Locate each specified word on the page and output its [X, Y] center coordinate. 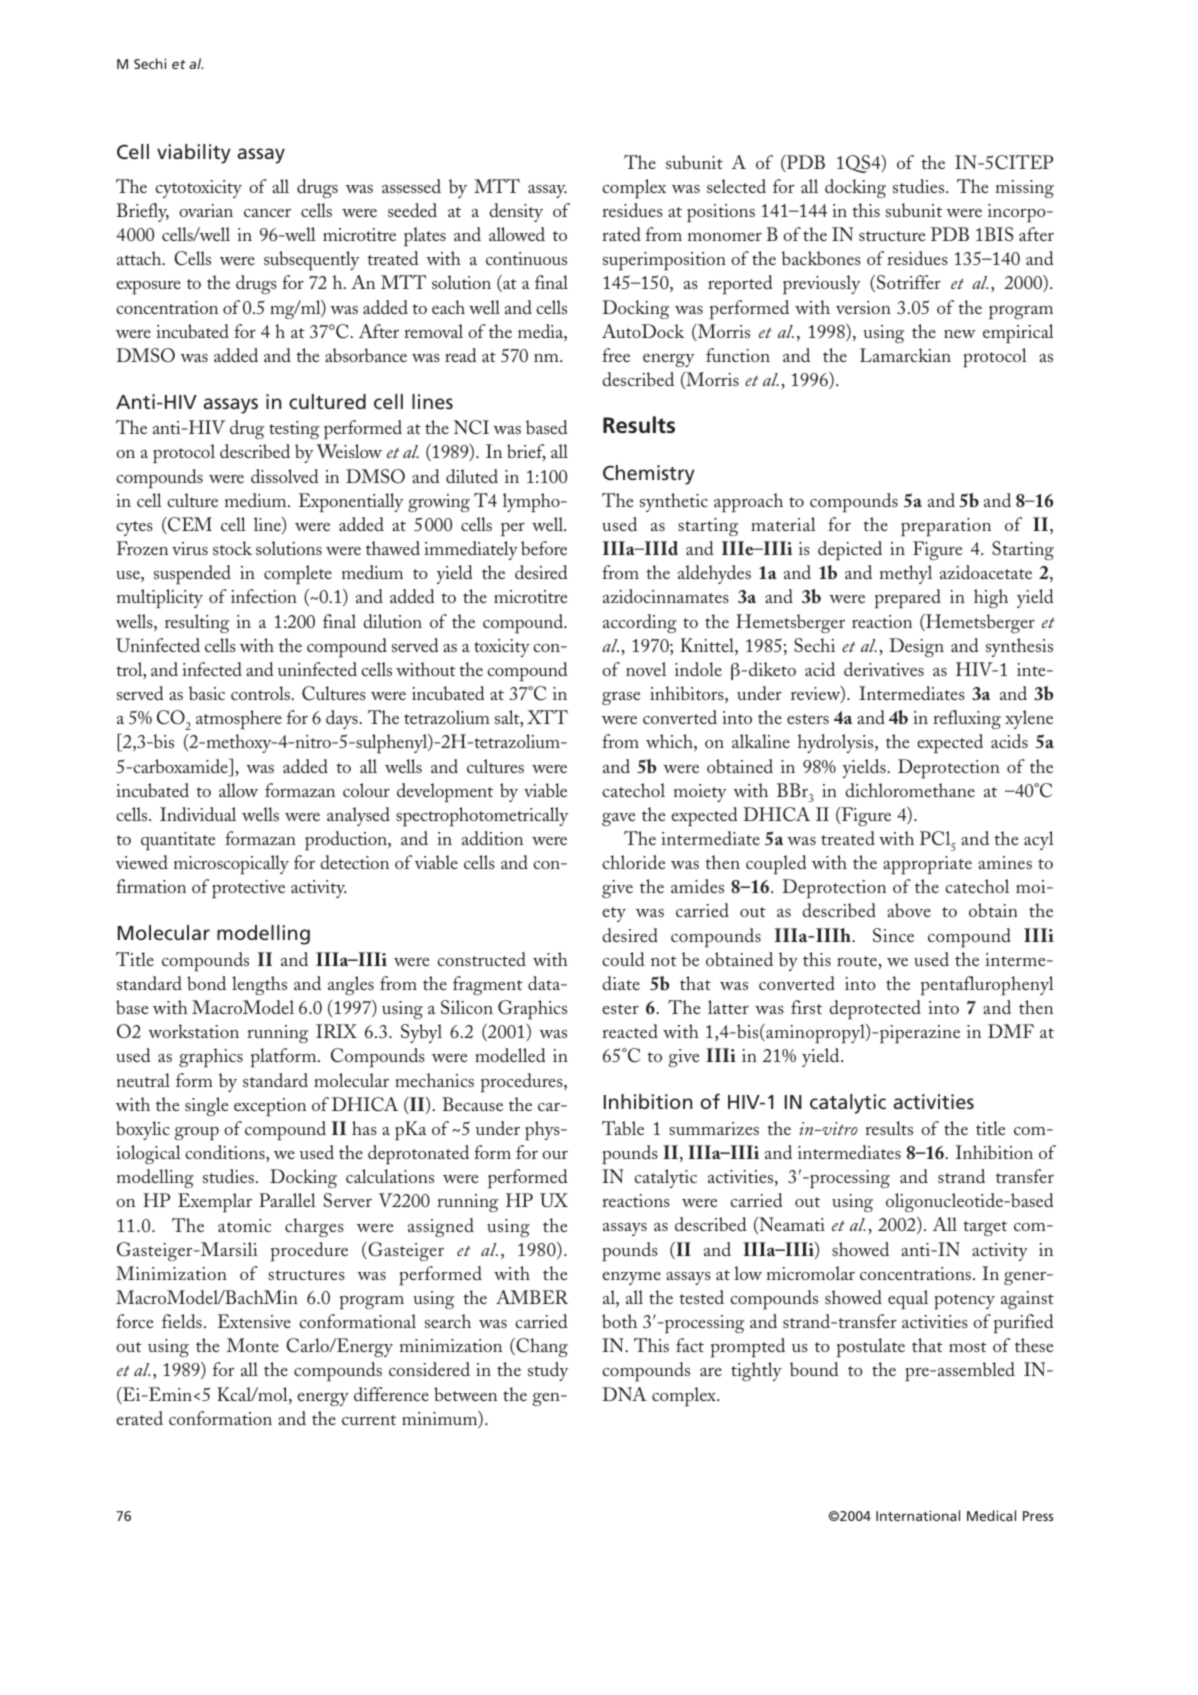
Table [623, 1128]
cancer [267, 213]
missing [1025, 189]
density [516, 212]
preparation [946, 527]
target [985, 1228]
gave [618, 819]
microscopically [231, 865]
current [369, 1420]
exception [270, 1107]
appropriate [927, 865]
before [544, 548]
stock [232, 548]
